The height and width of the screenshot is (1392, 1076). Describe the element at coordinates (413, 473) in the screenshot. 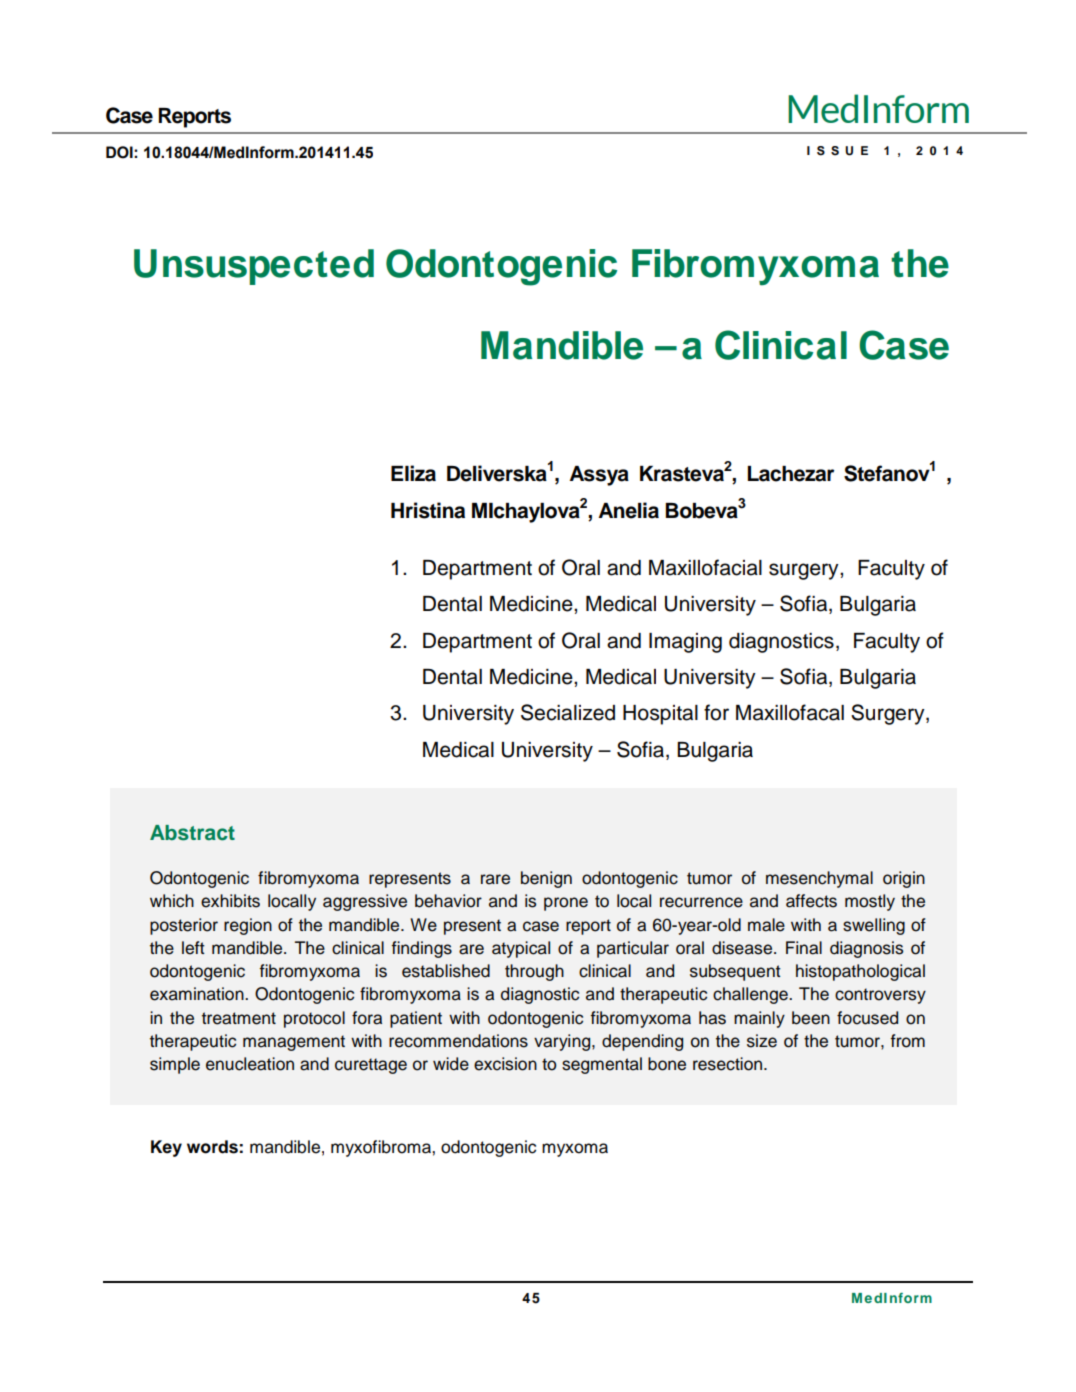

I see `Eliza` at that location.
